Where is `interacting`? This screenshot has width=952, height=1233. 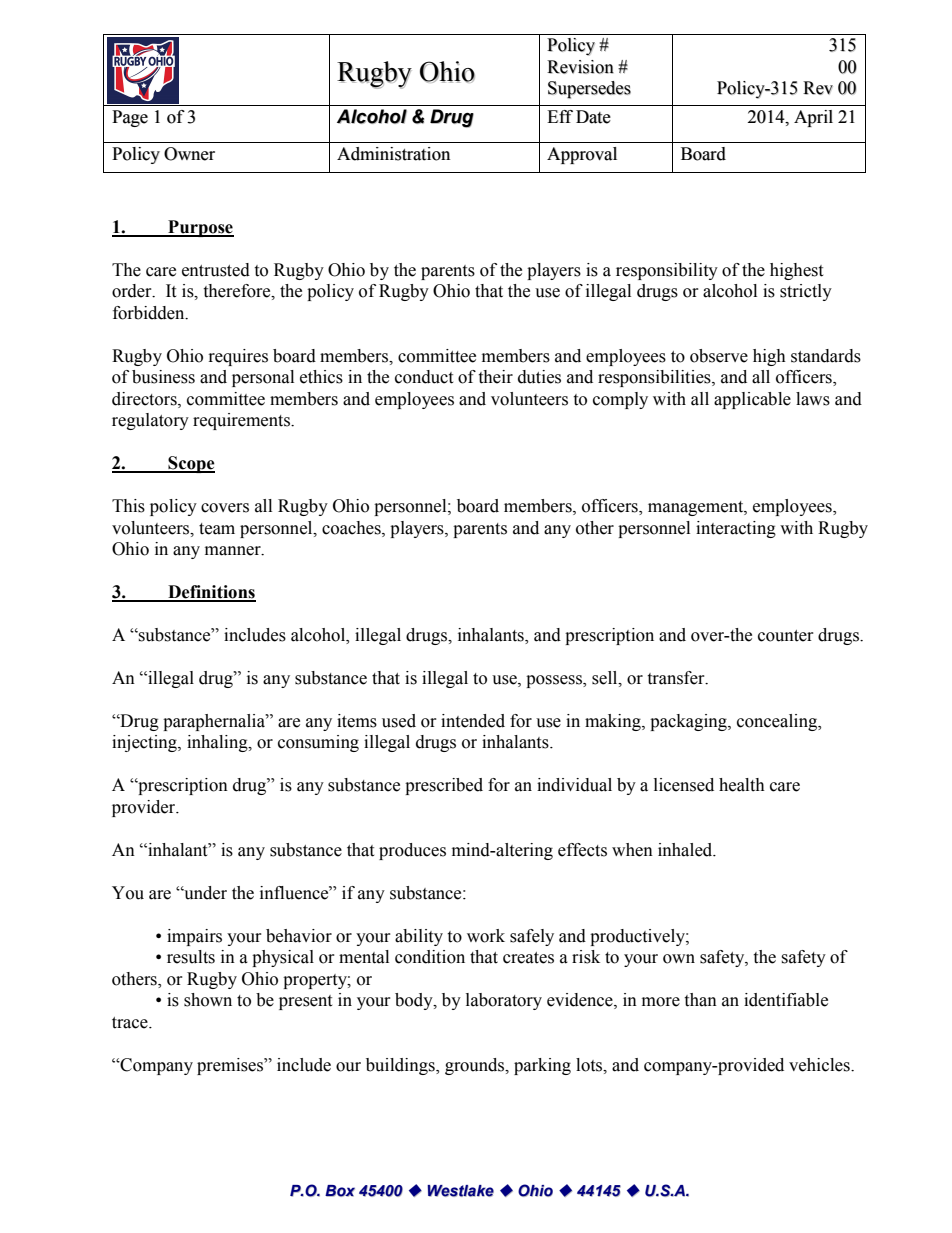 interacting is located at coordinates (736, 529).
